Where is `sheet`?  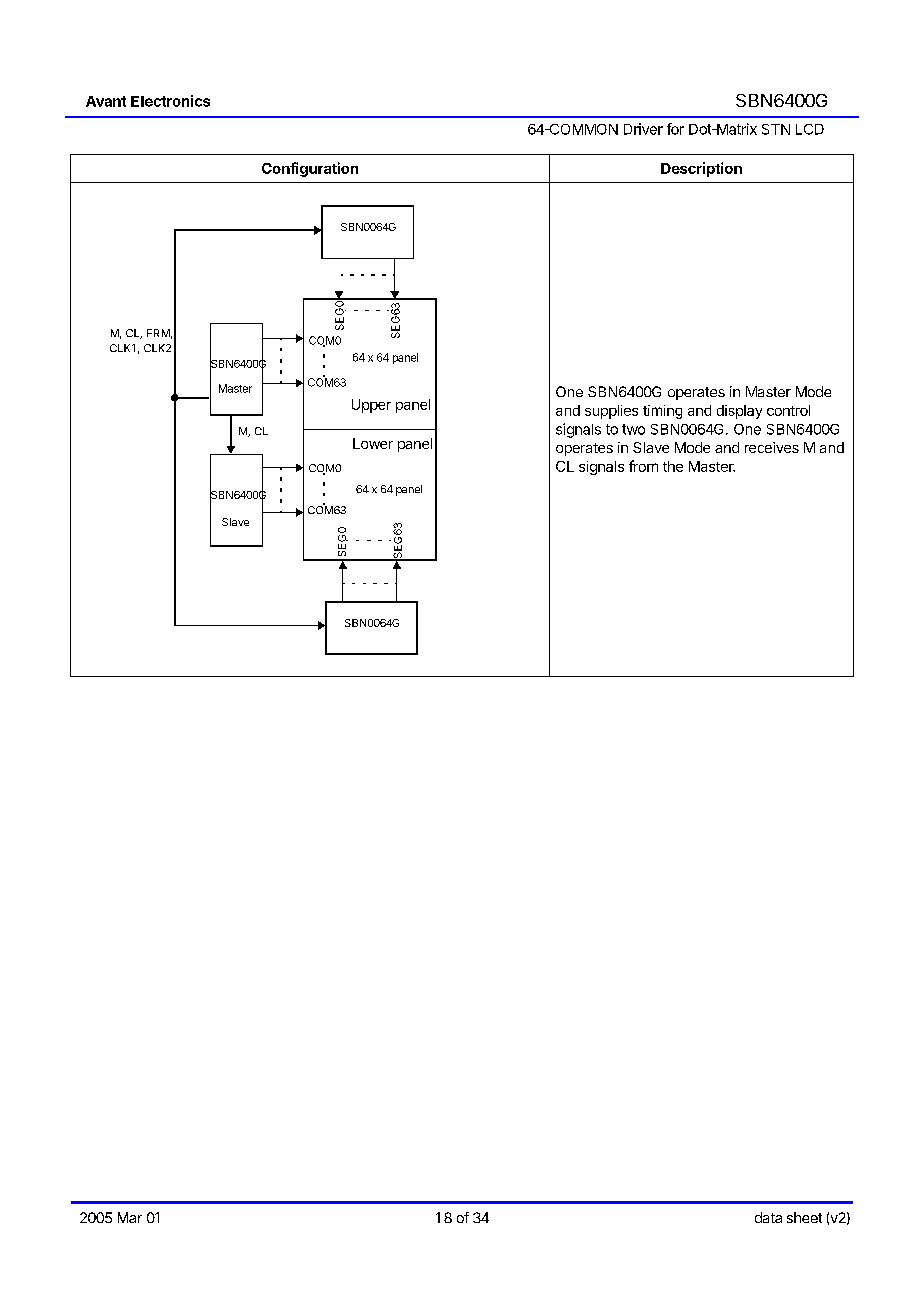
sheet is located at coordinates (804, 1217).
